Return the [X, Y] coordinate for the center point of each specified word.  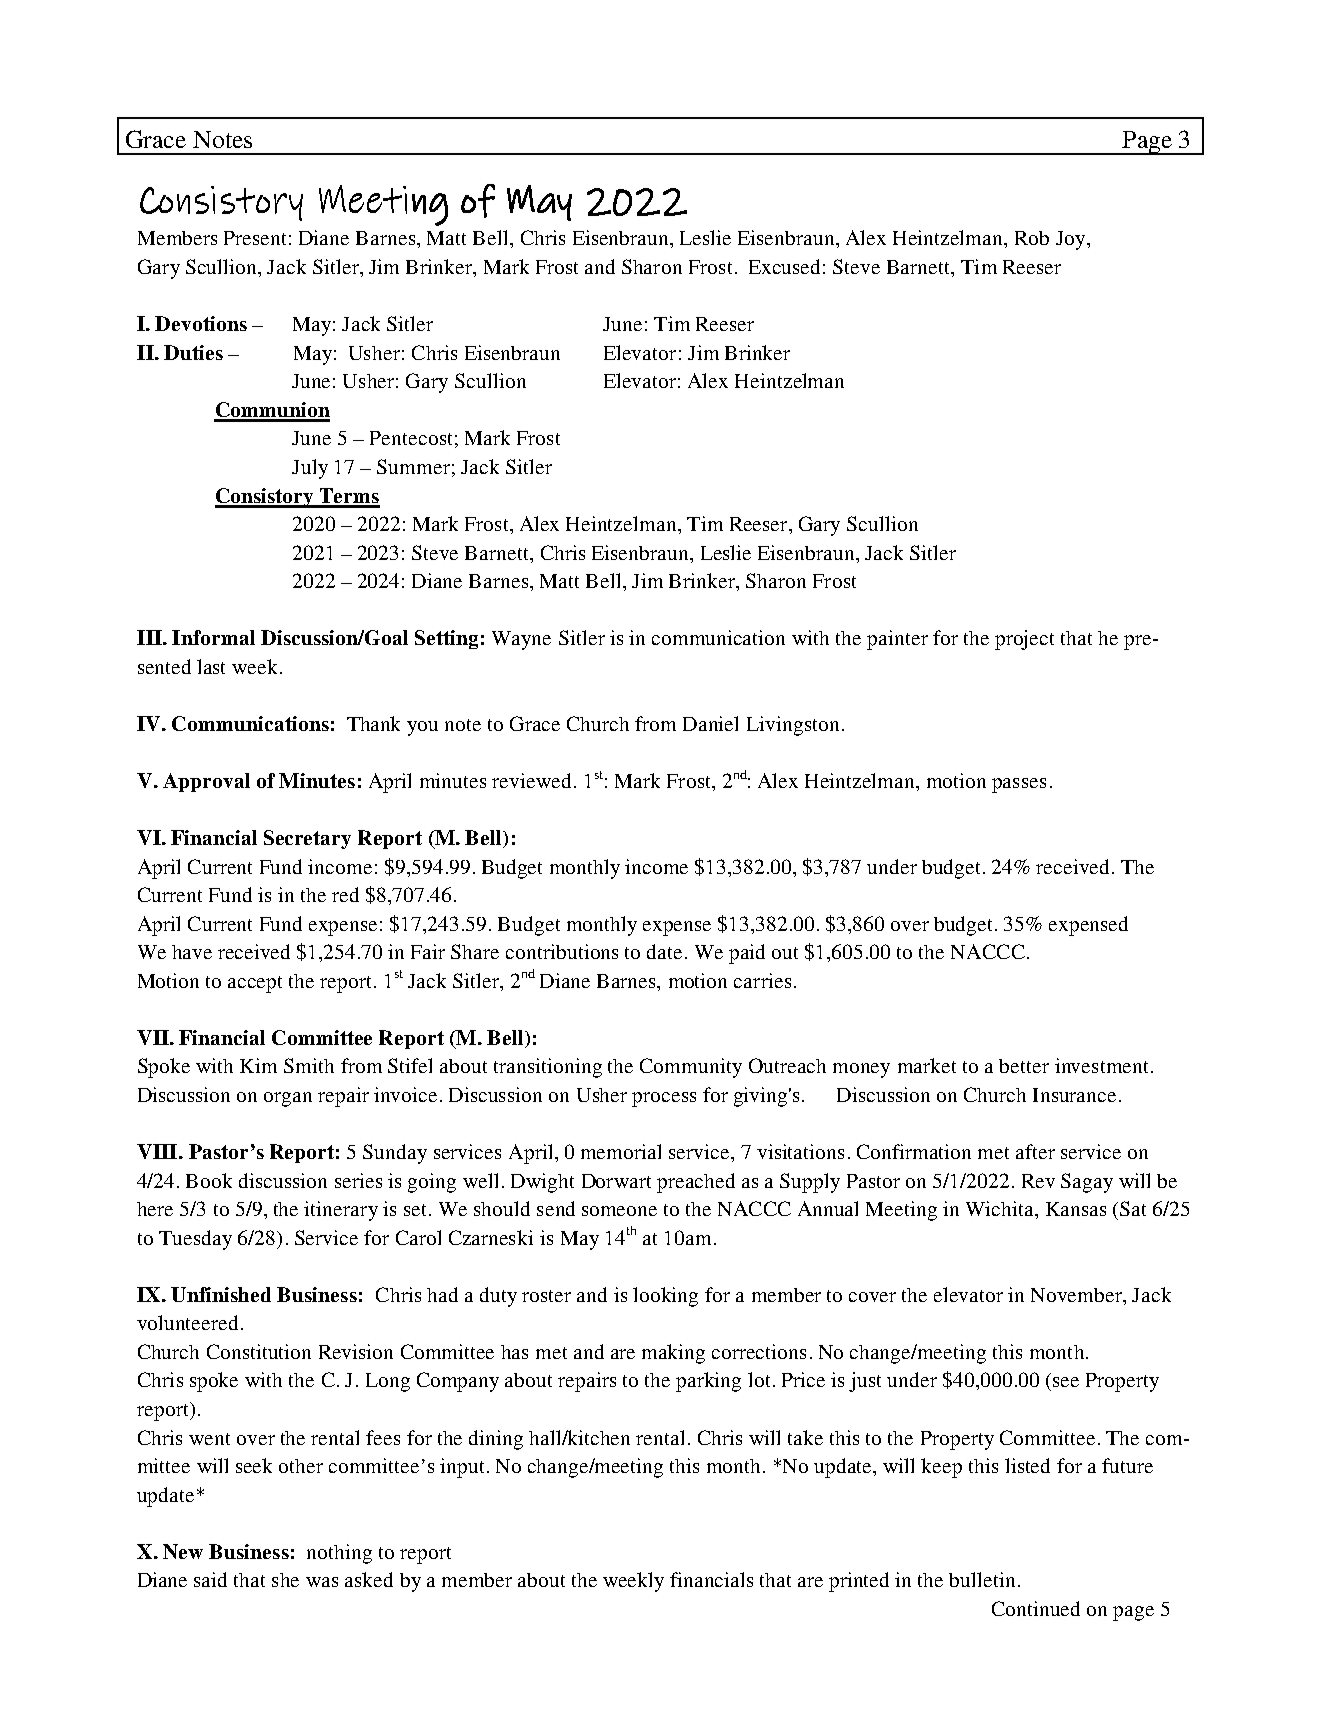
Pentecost [411, 438]
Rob [1032, 238]
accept [255, 984]
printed [859, 1582]
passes [1019, 785]
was [322, 1582]
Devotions [201, 323]
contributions [562, 951]
